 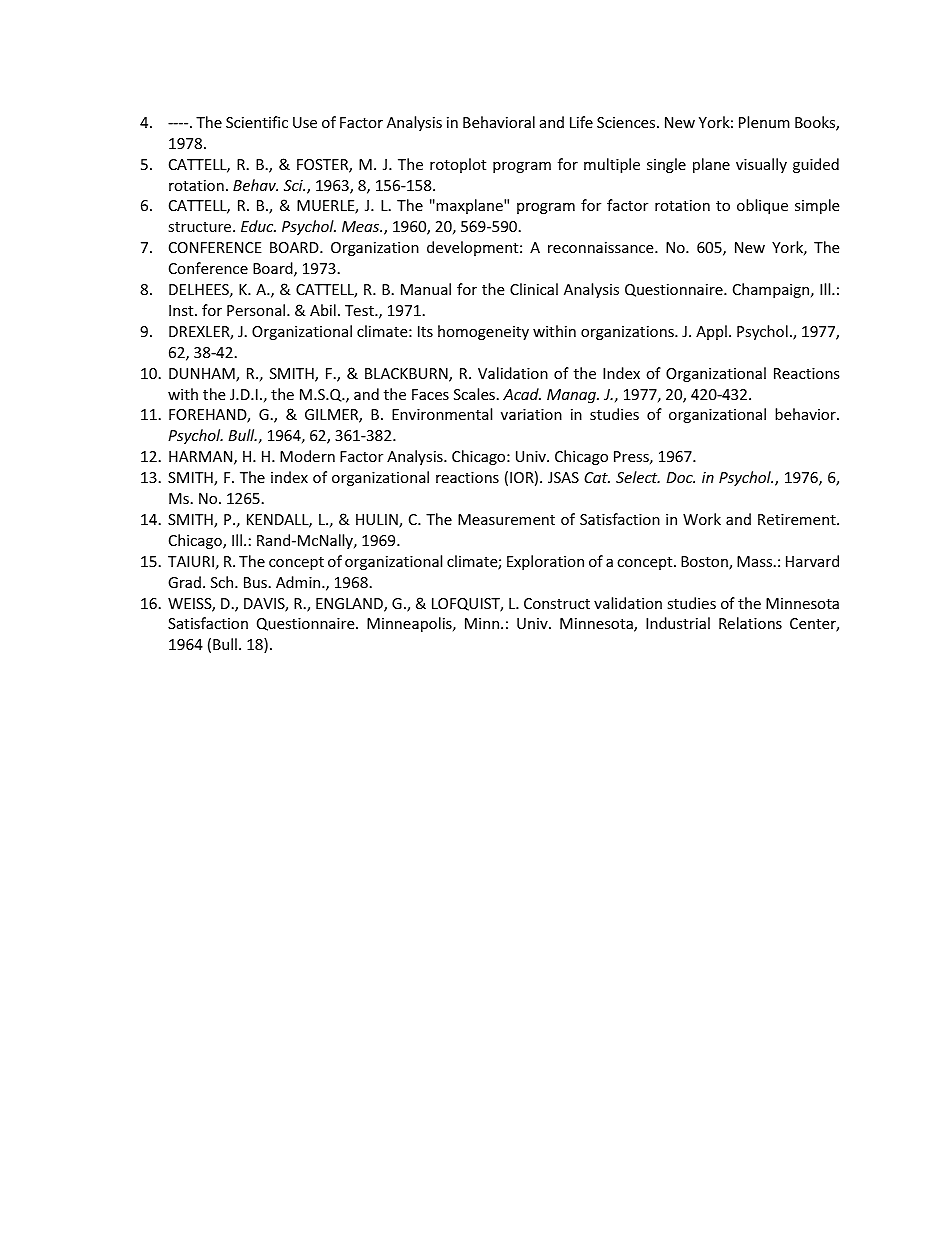 What do you see at coordinates (307, 456) in the document?
I see `Modern` at bounding box center [307, 456].
